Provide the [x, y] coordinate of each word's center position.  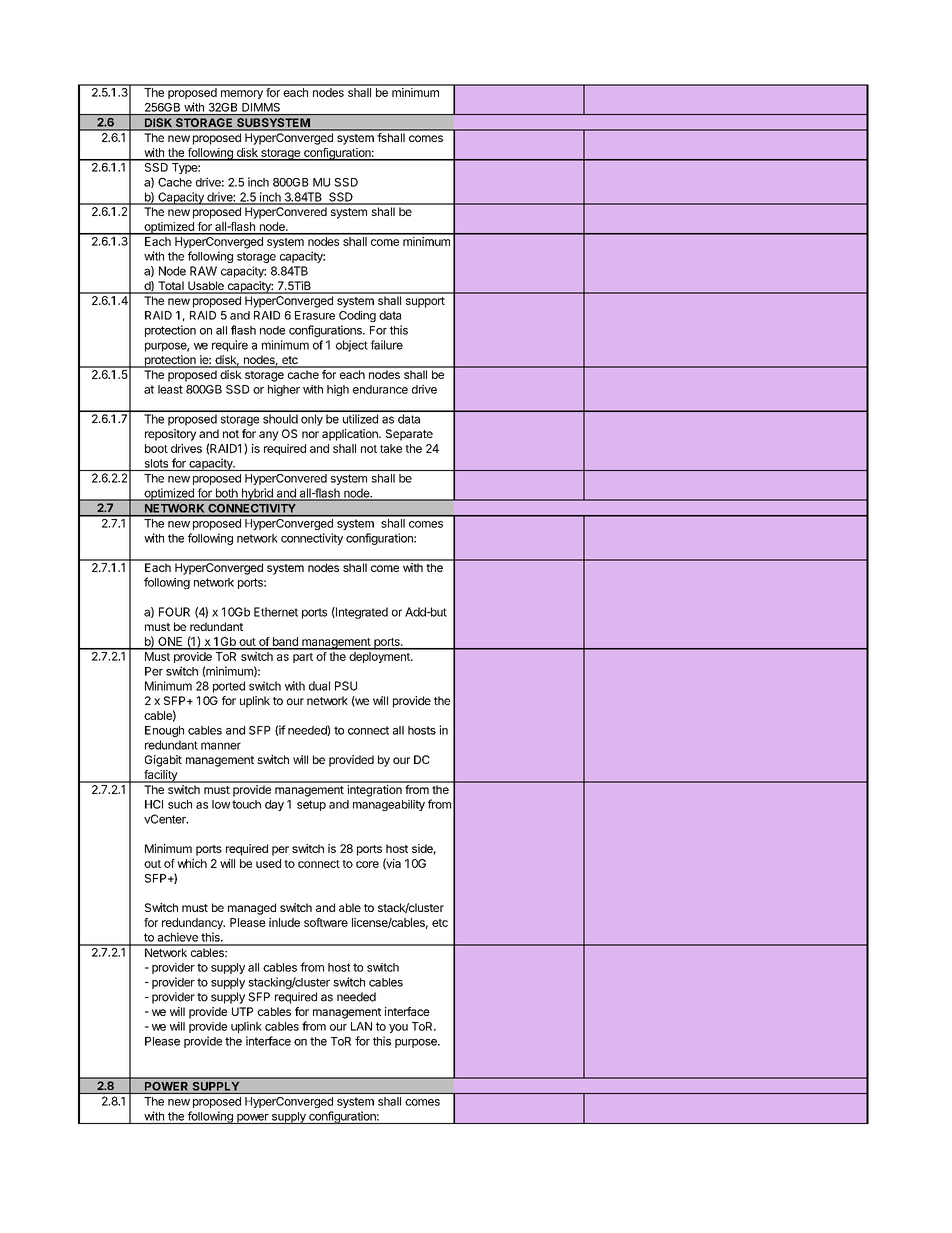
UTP [242, 1011]
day [274, 805]
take [391, 448]
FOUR [174, 612]
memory [242, 94]
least [170, 389]
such [180, 804]
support [425, 302]
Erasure [315, 315]
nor [310, 434]
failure [386, 345]
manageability [389, 805]
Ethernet [276, 612]
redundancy [193, 923]
